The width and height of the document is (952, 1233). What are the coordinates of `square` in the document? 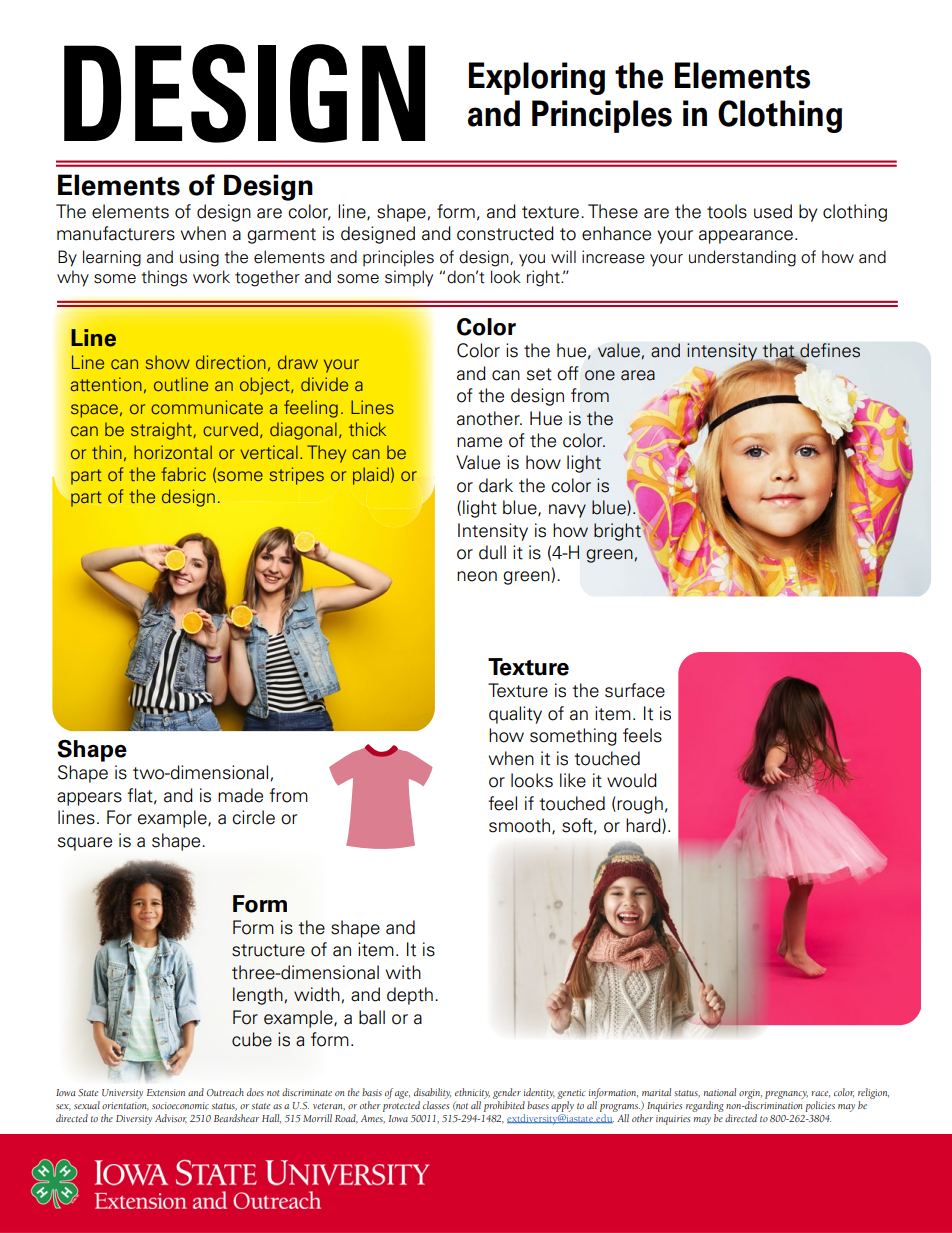 It's located at (85, 844).
